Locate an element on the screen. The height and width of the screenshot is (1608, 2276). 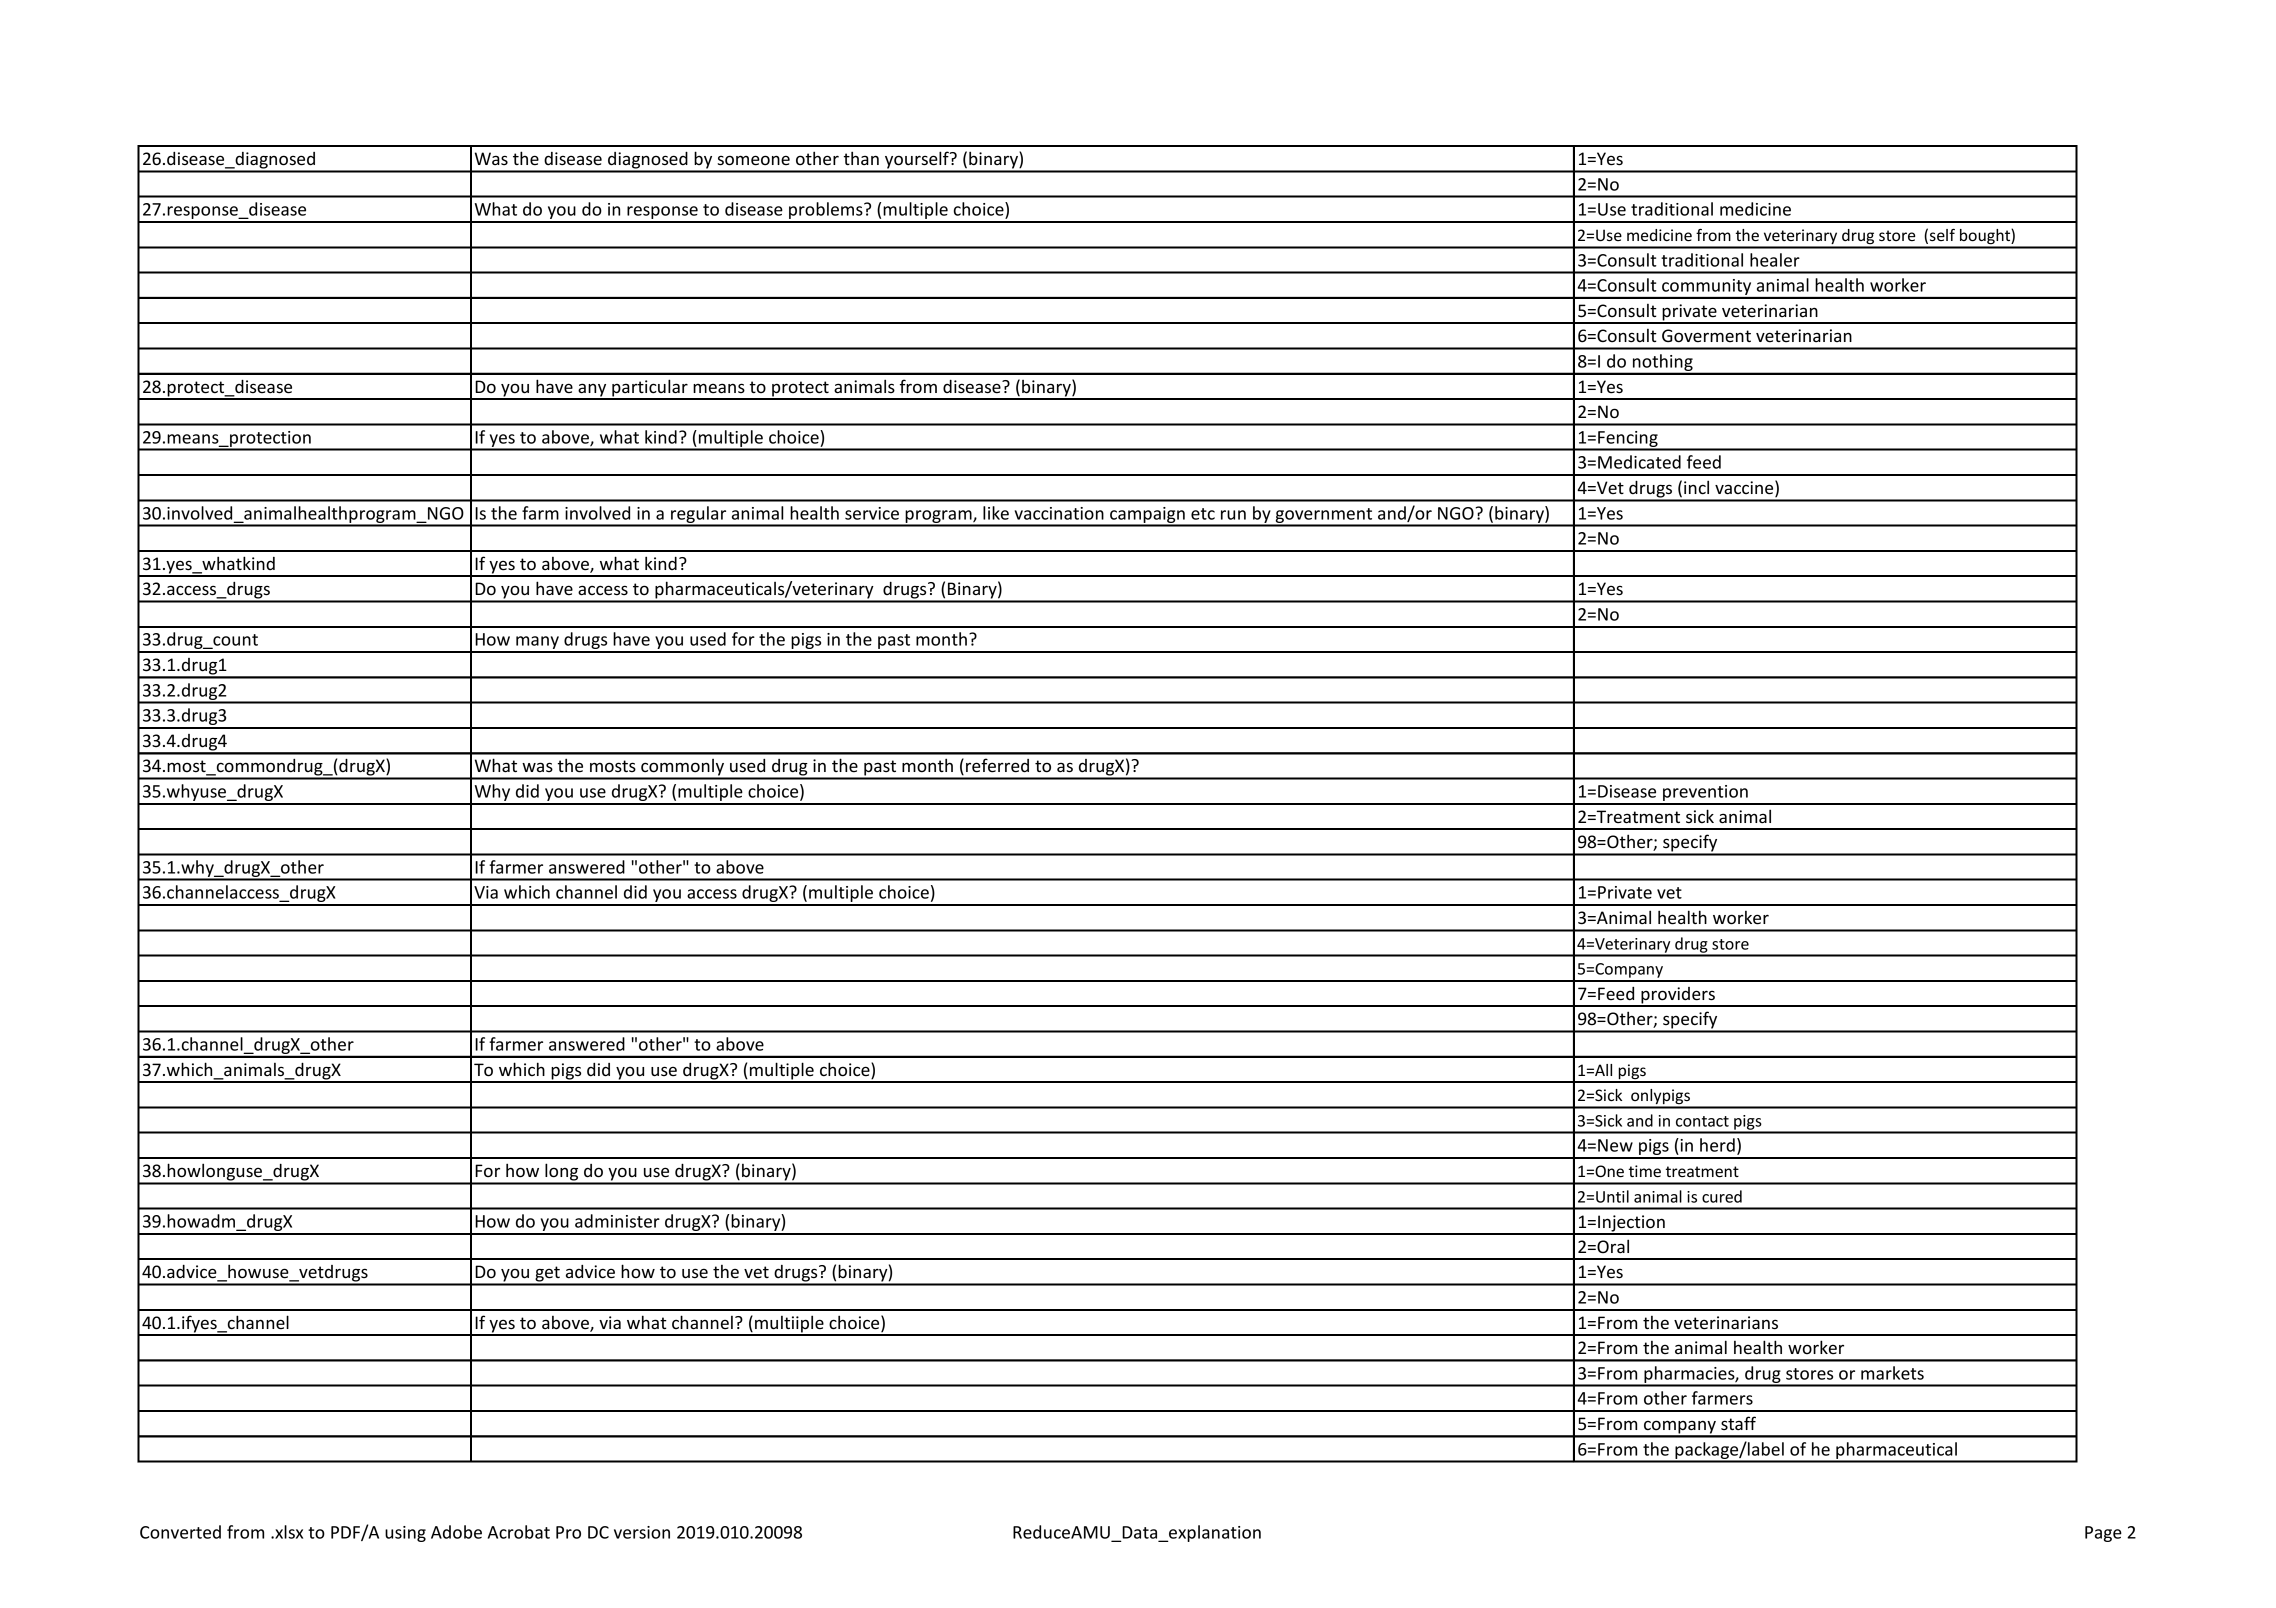
than is located at coordinates (861, 158).
